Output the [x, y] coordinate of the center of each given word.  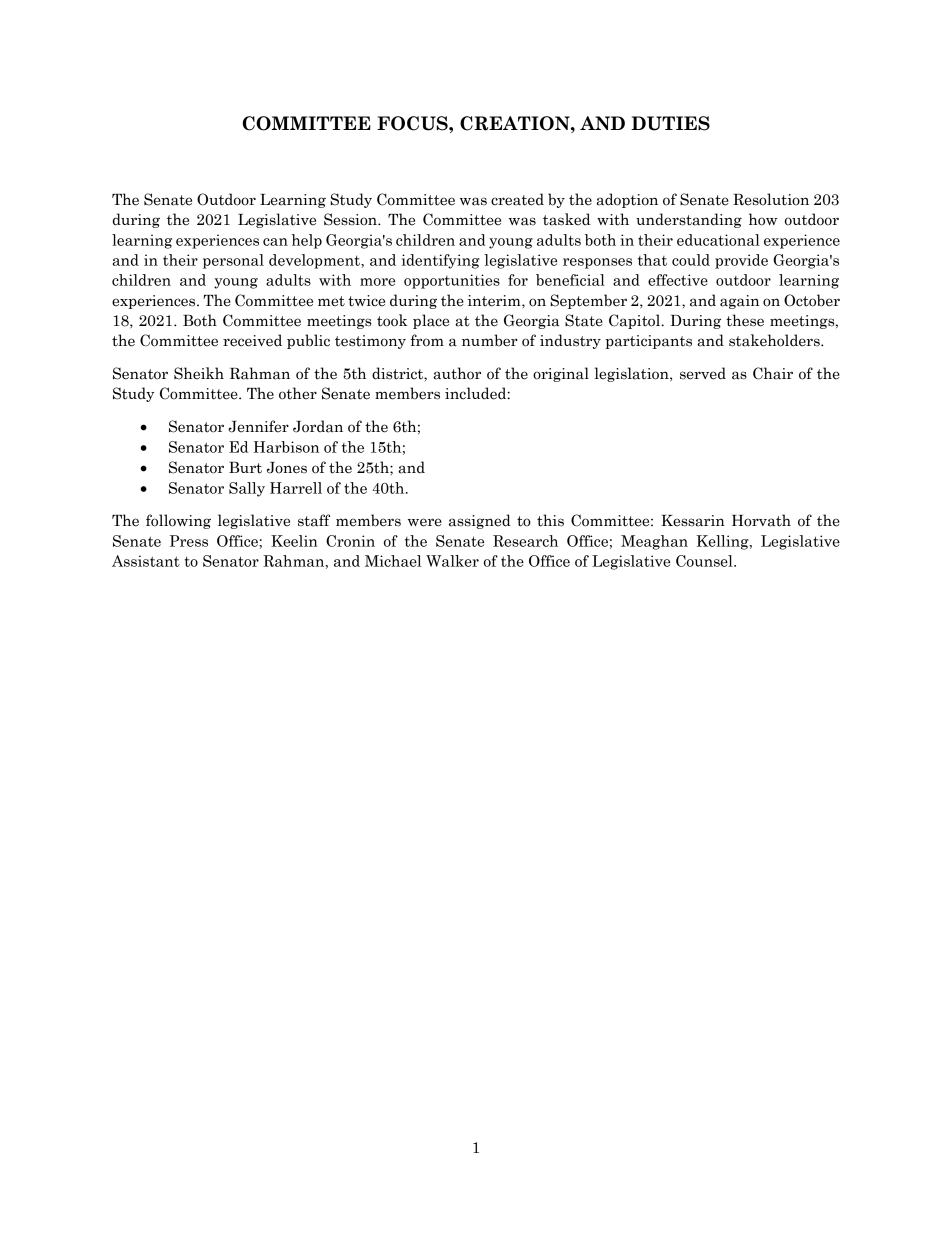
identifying [441, 261]
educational [718, 240]
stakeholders [775, 340]
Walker [452, 561]
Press [189, 541]
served [703, 373]
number [490, 340]
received [252, 340]
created [517, 199]
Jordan [318, 426]
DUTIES [670, 123]
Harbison [286, 447]
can [275, 242]
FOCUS [413, 123]
